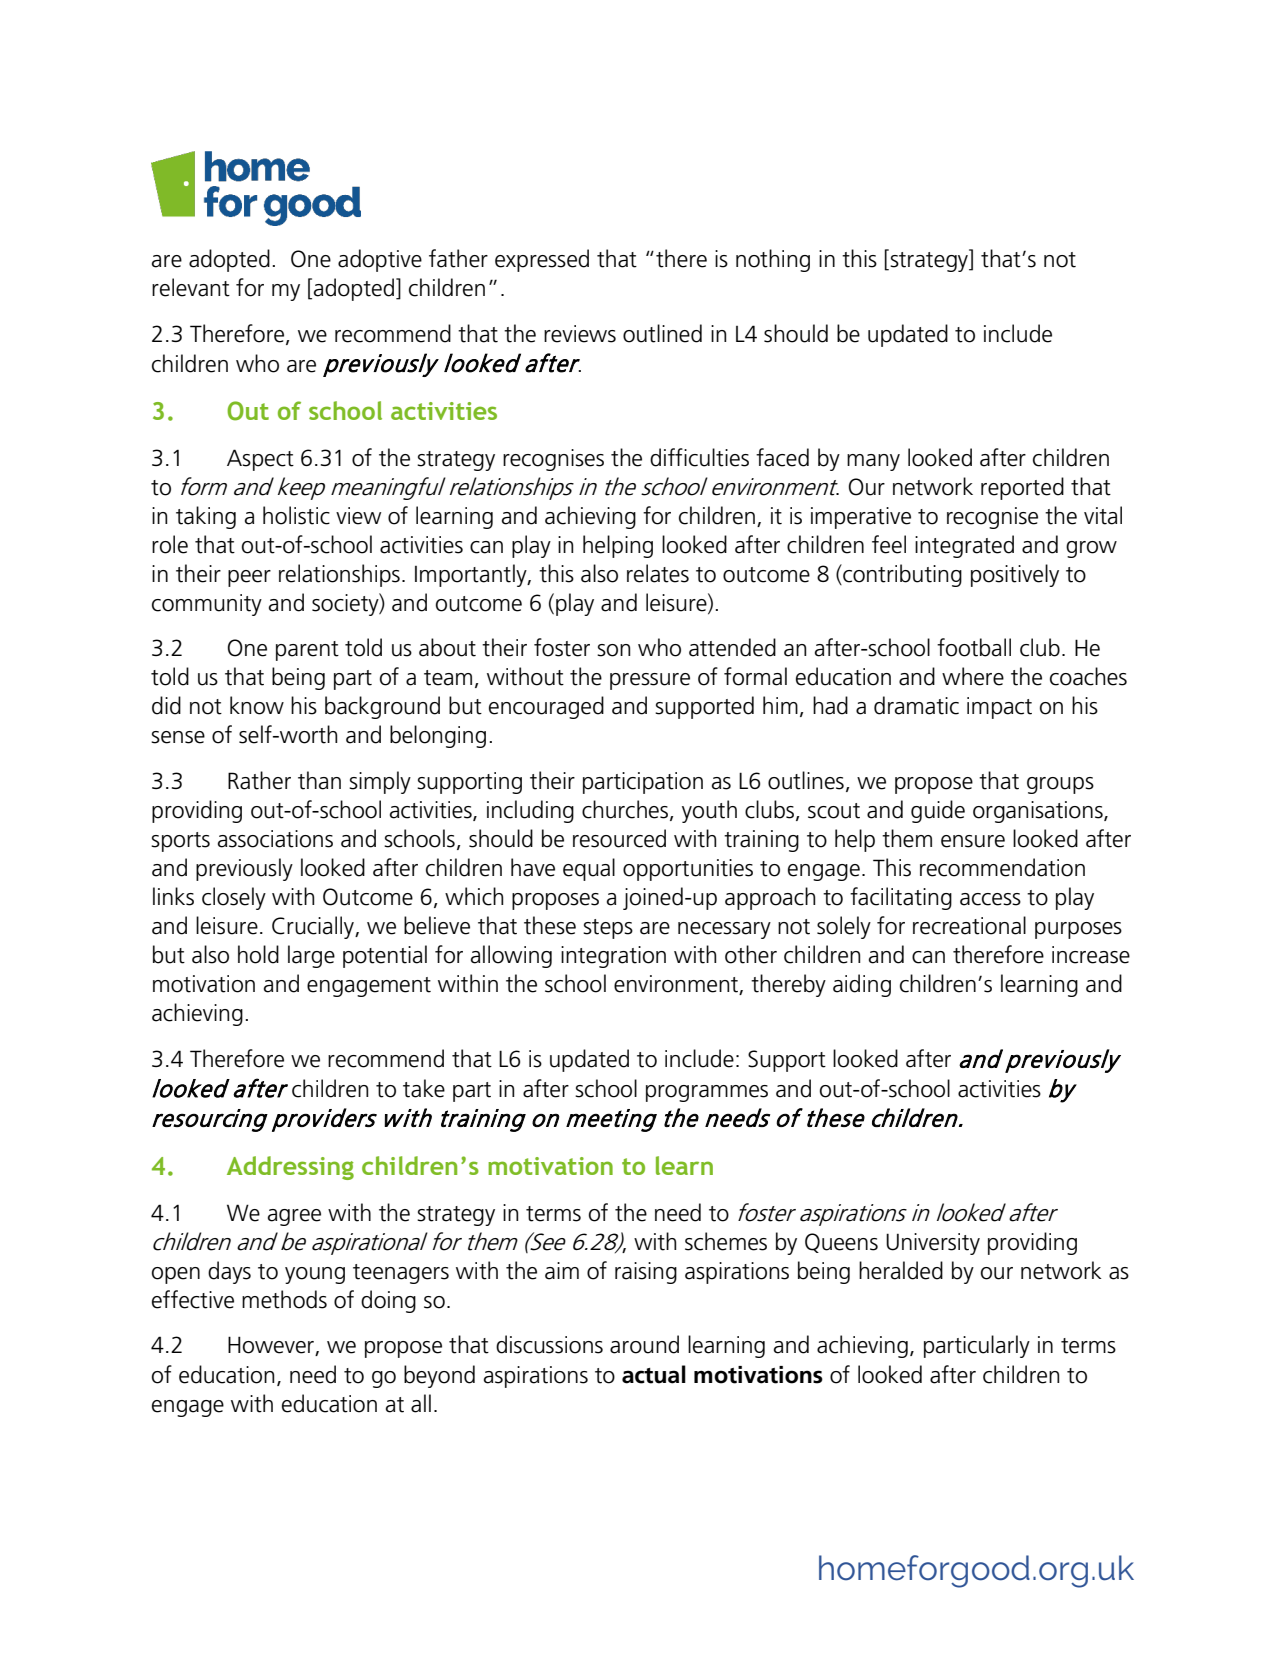  I want to click on ensure, so click(973, 841).
